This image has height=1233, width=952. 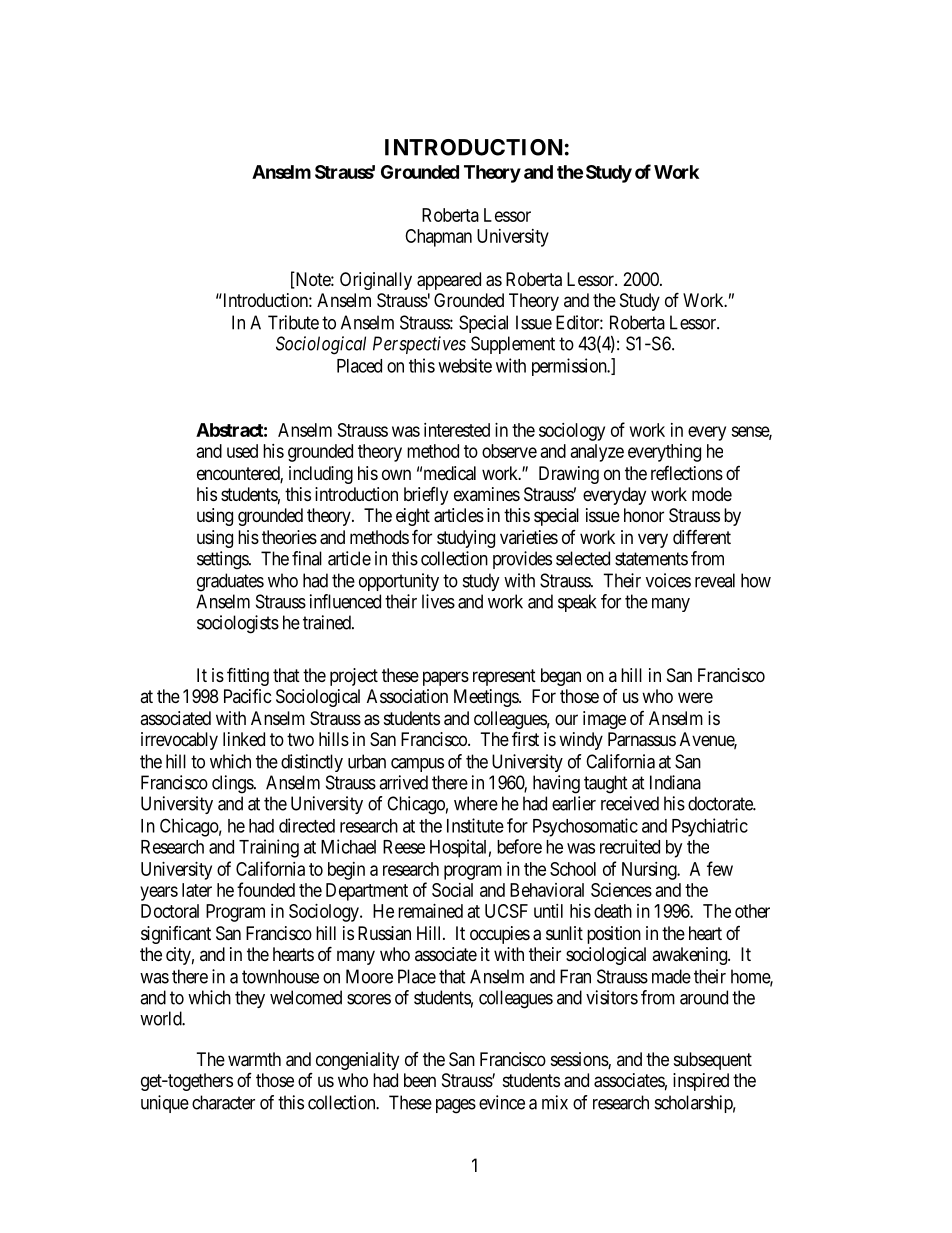 What do you see at coordinates (570, 367) in the image?
I see `permission` at bounding box center [570, 367].
